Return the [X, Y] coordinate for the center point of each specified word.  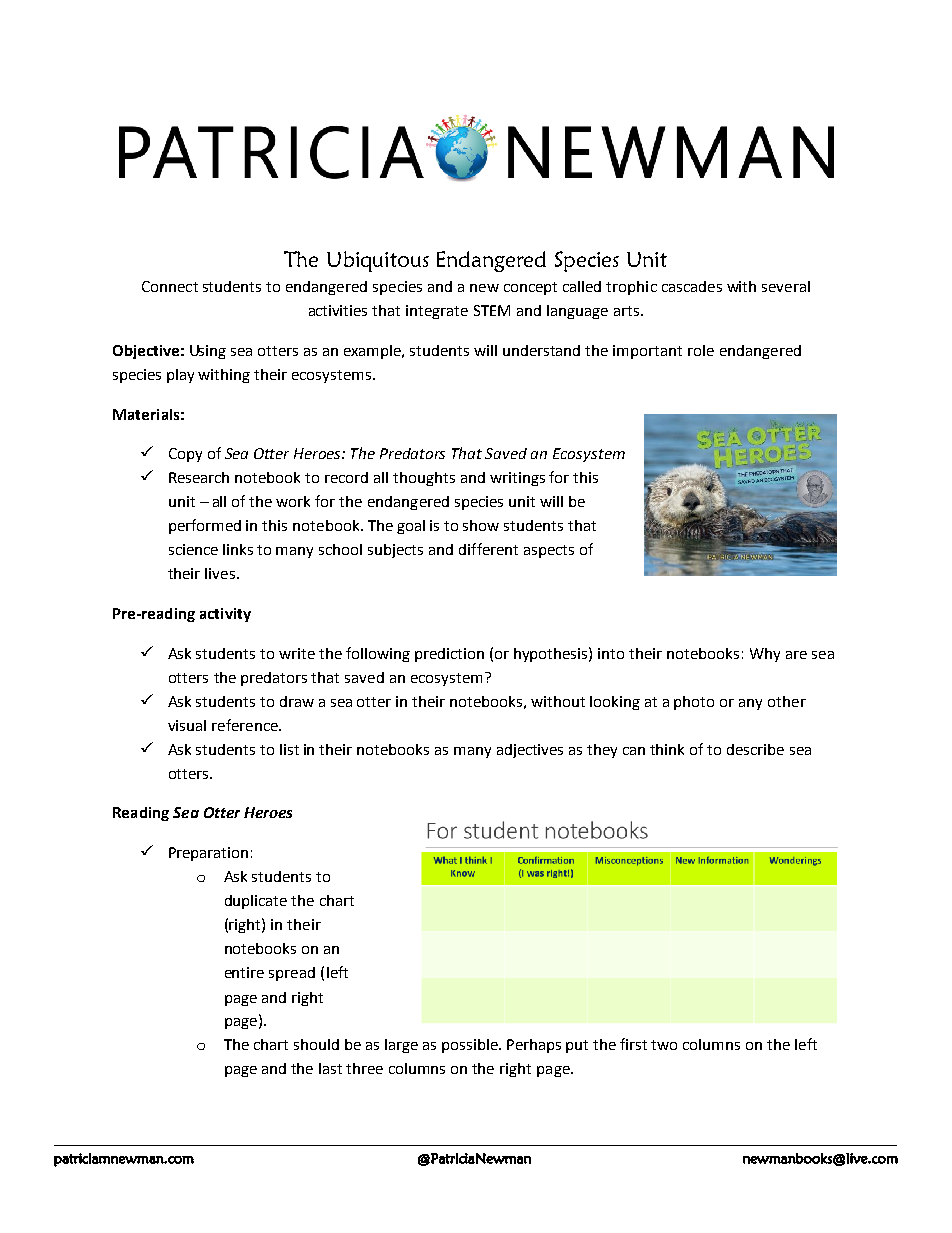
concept [530, 288]
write [297, 653]
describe [755, 749]
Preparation [208, 854]
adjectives [530, 751]
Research [199, 477]
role [701, 350]
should [316, 1044]
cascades [692, 286]
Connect [170, 286]
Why [765, 655]
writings [517, 479]
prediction [449, 655]
